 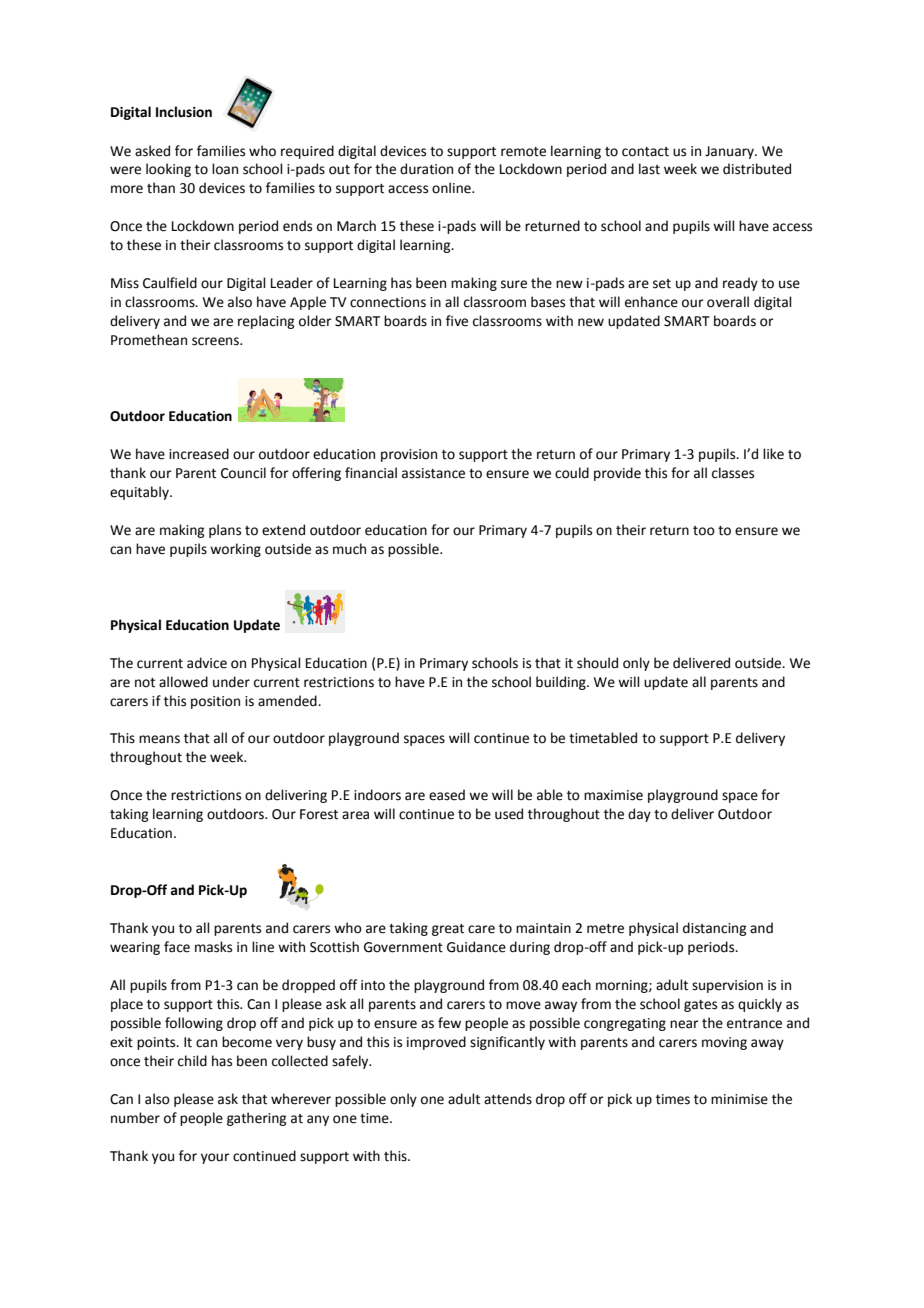 What do you see at coordinates (597, 663) in the image?
I see `should` at bounding box center [597, 663].
